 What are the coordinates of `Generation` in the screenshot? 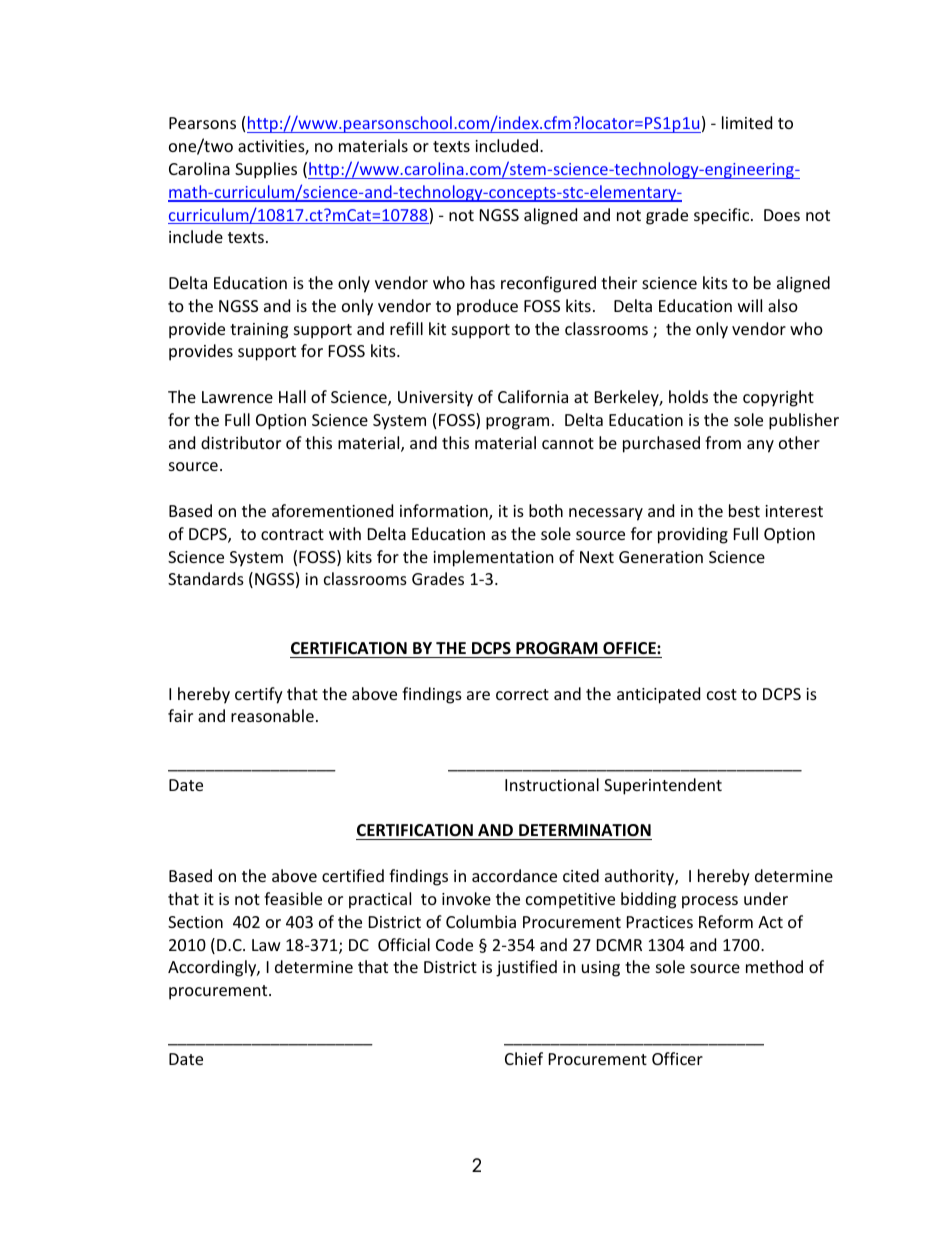 It's located at (661, 557).
